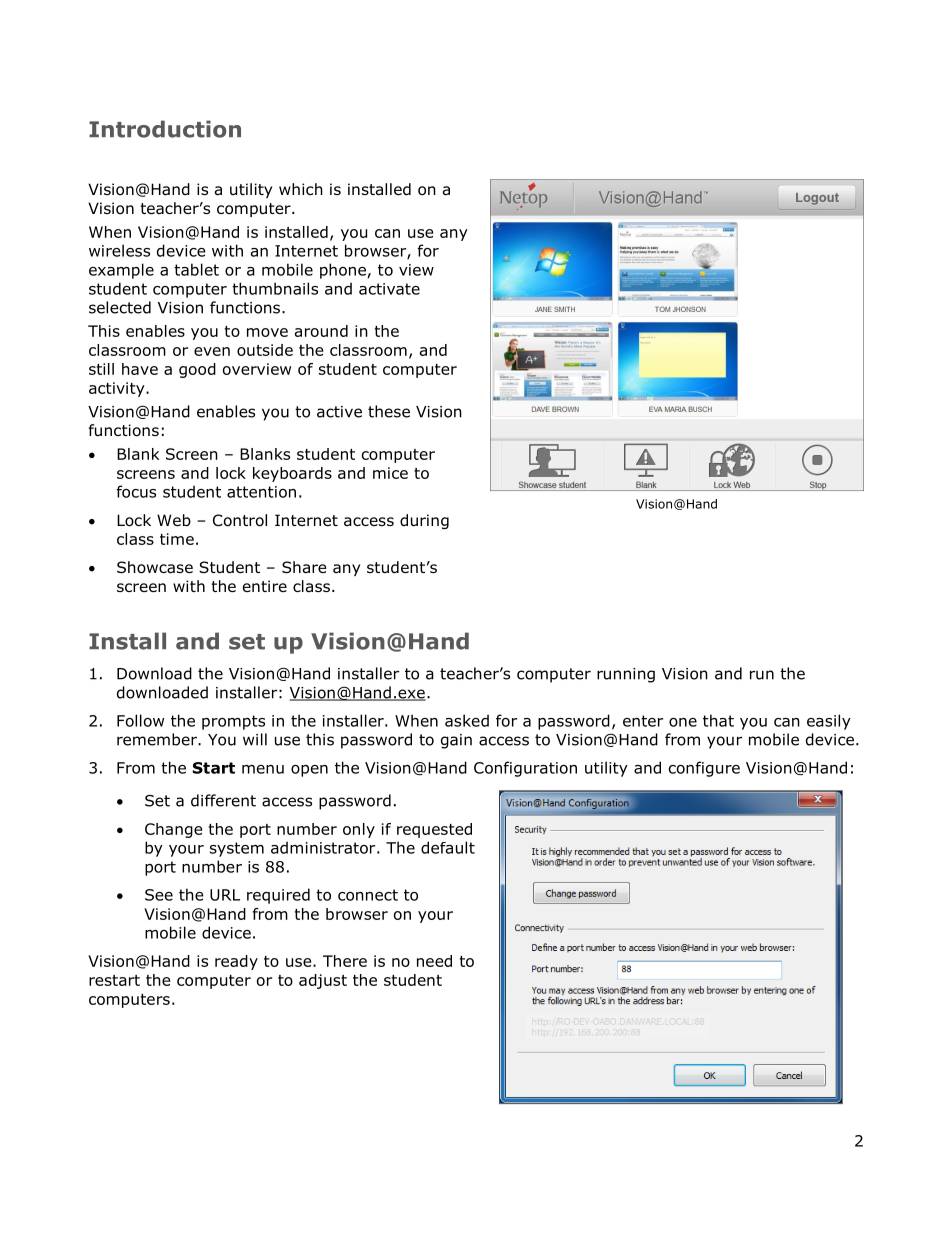 The width and height of the document is (952, 1233). Describe the element at coordinates (626, 675) in the document. I see `running` at that location.
